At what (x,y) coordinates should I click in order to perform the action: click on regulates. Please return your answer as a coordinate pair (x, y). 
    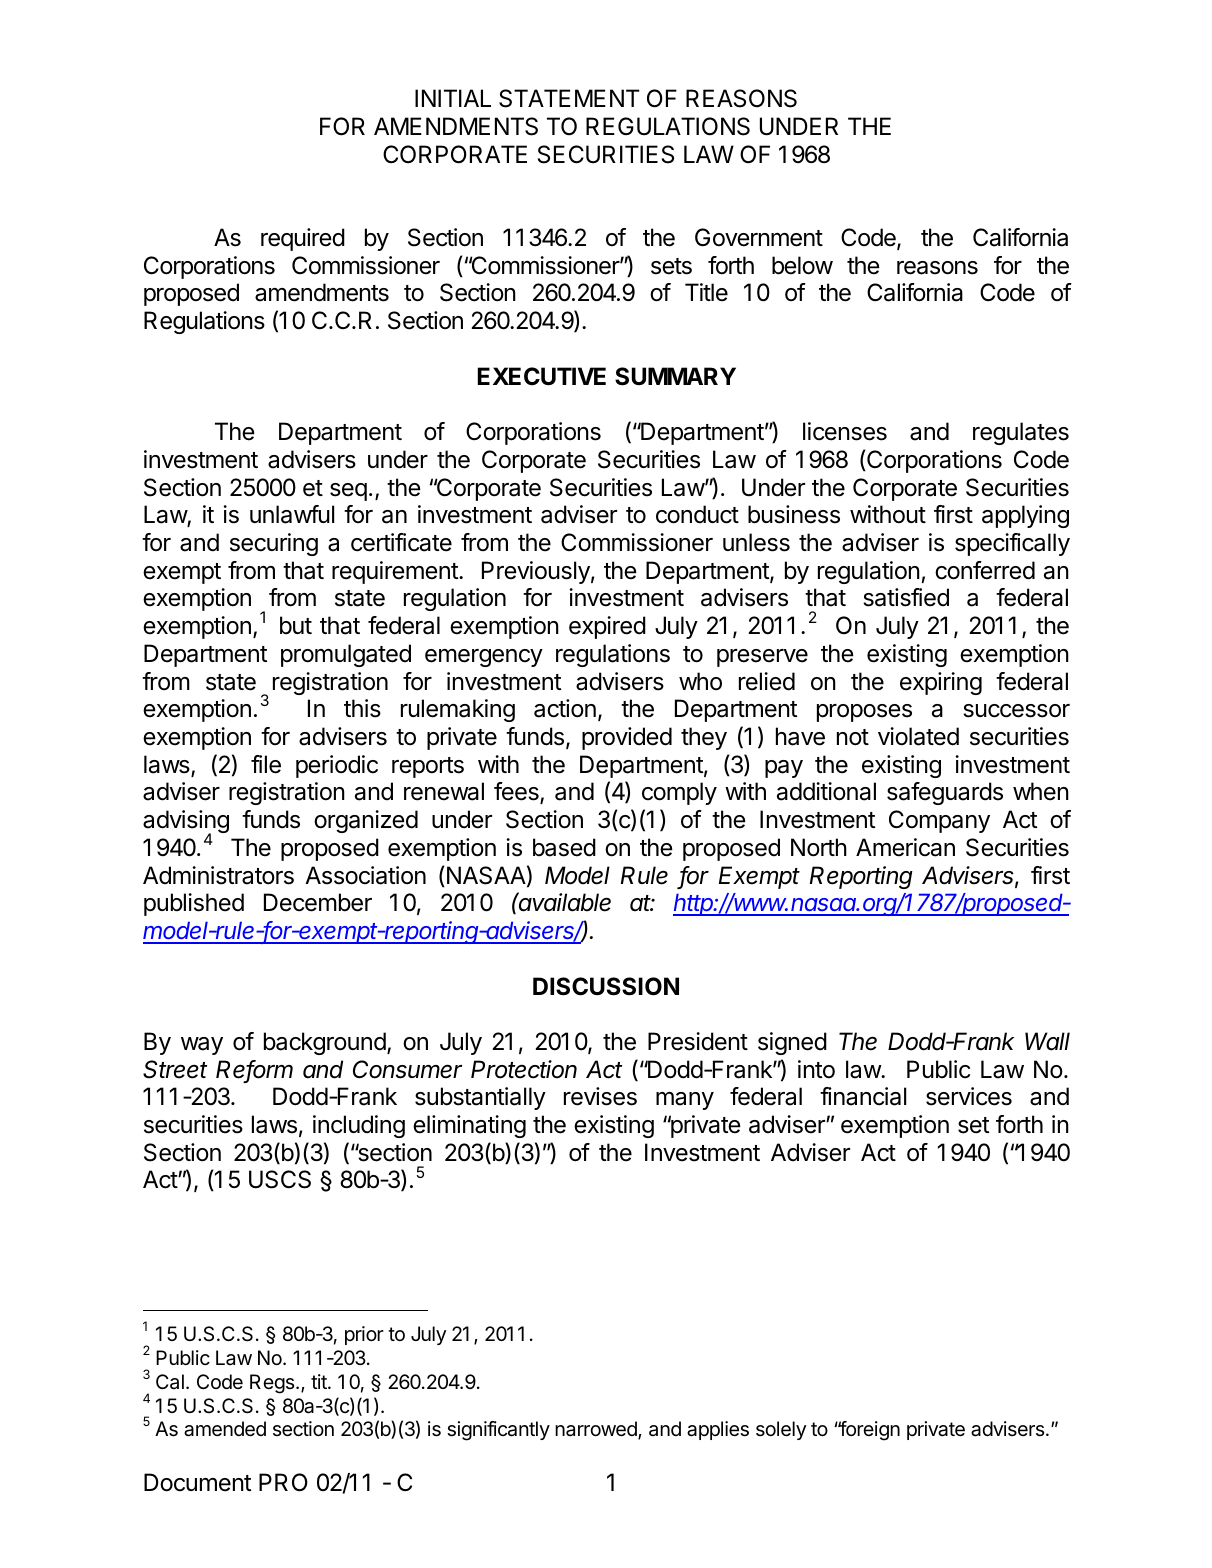
    Looking at the image, I should click on (1021, 433).
